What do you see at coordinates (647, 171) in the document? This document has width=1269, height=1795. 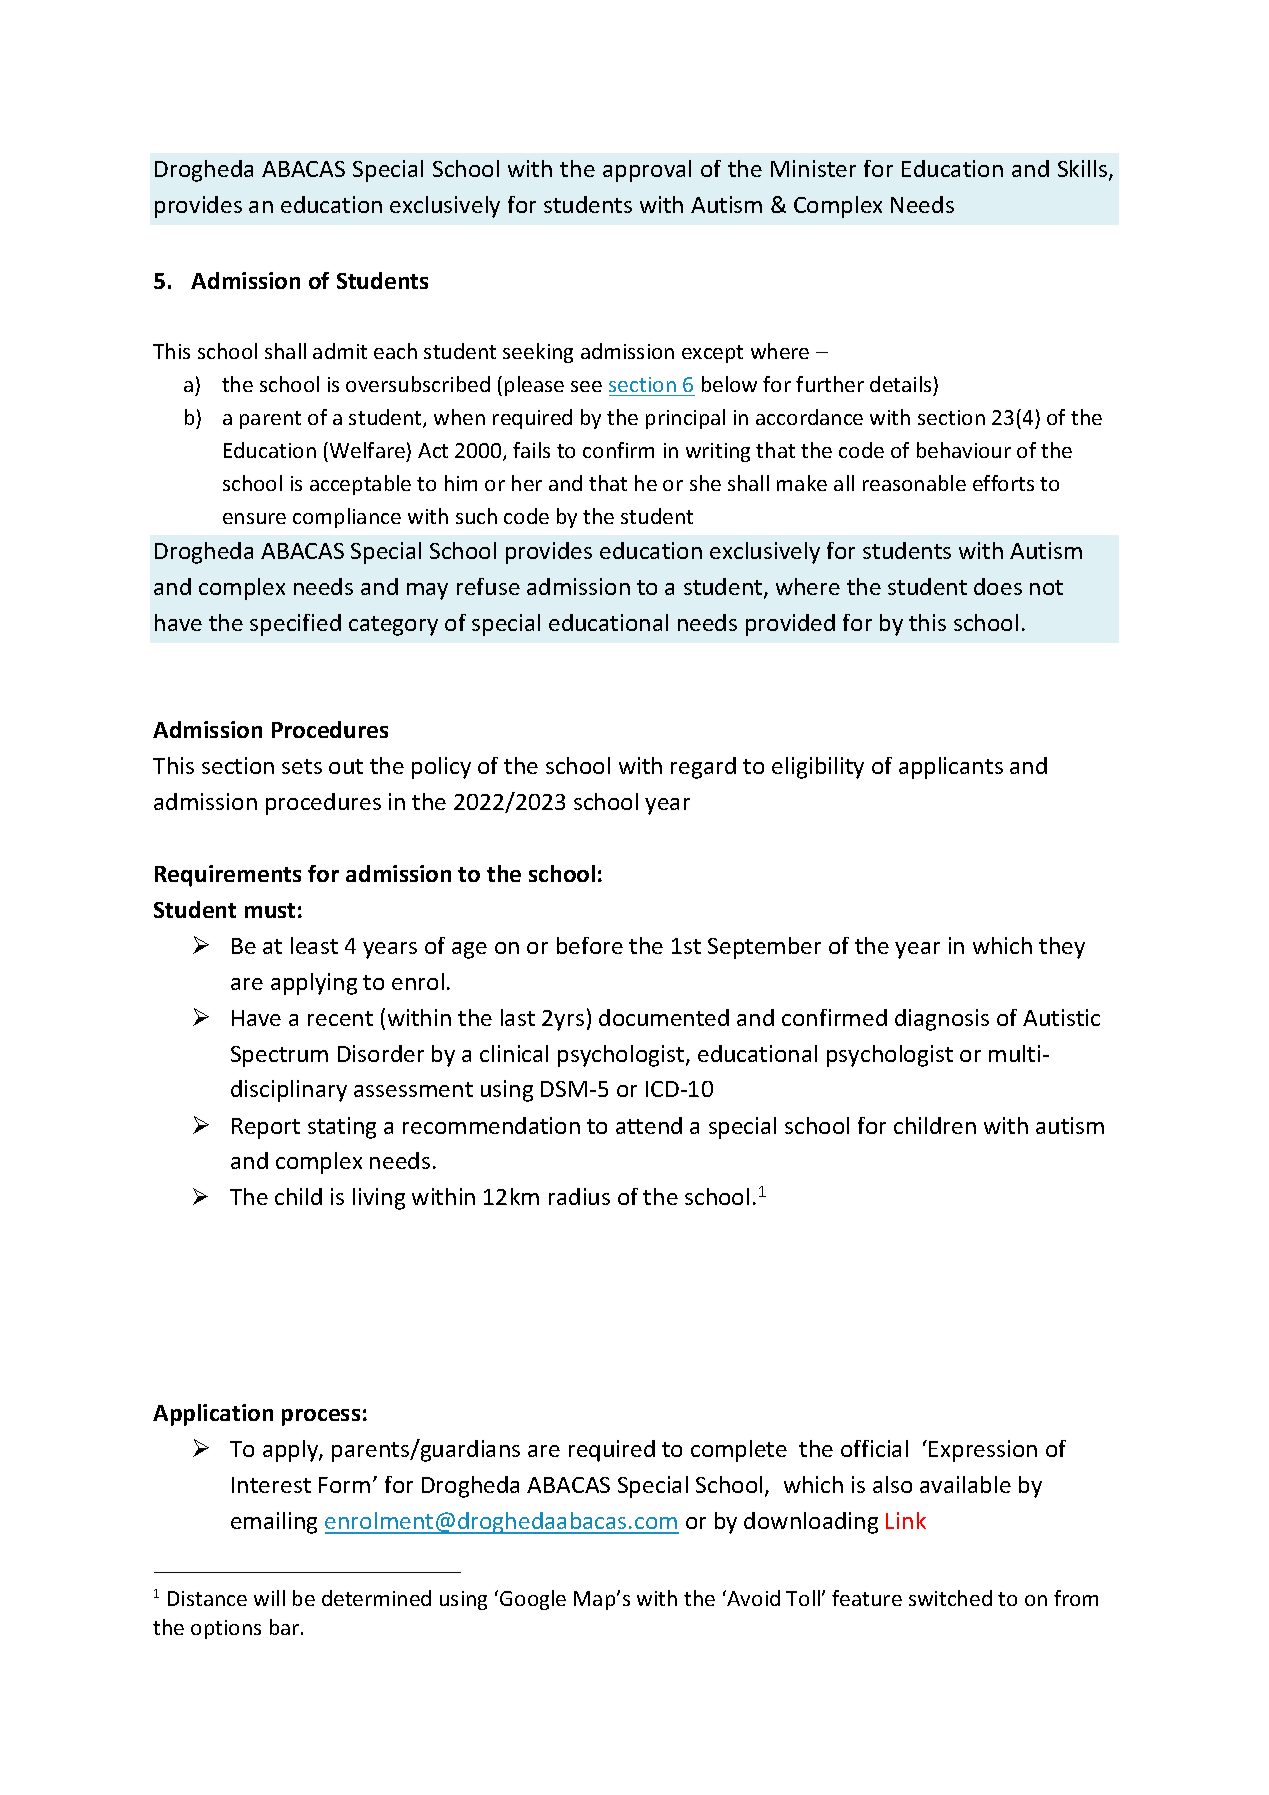 I see `approval` at bounding box center [647, 171].
